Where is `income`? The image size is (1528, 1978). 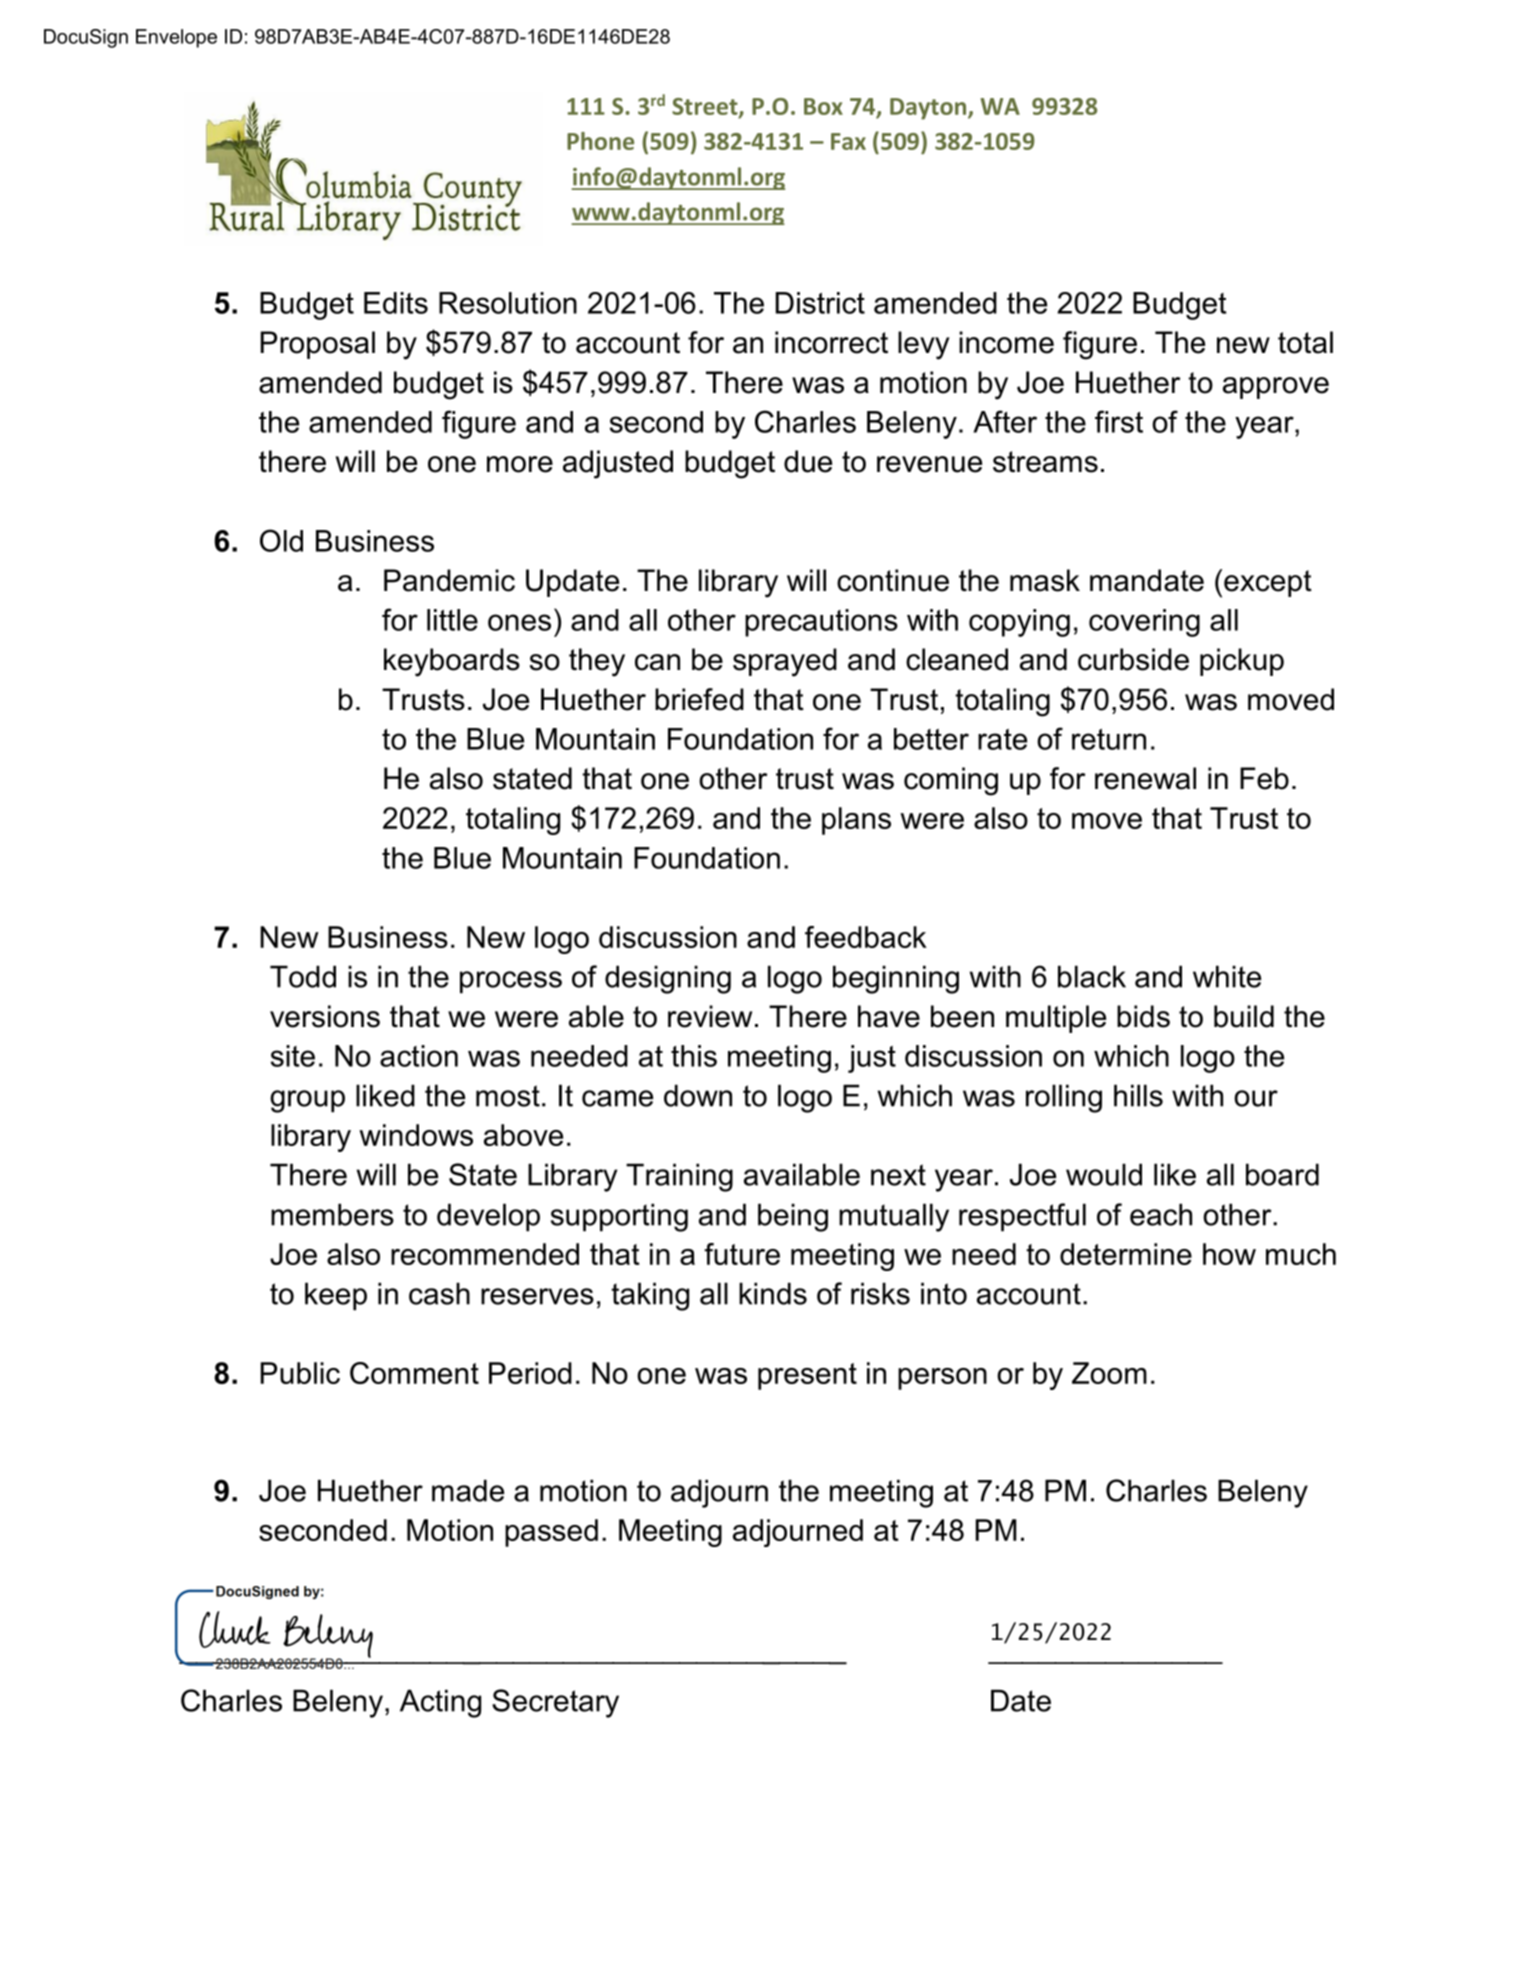
income is located at coordinates (1006, 342).
